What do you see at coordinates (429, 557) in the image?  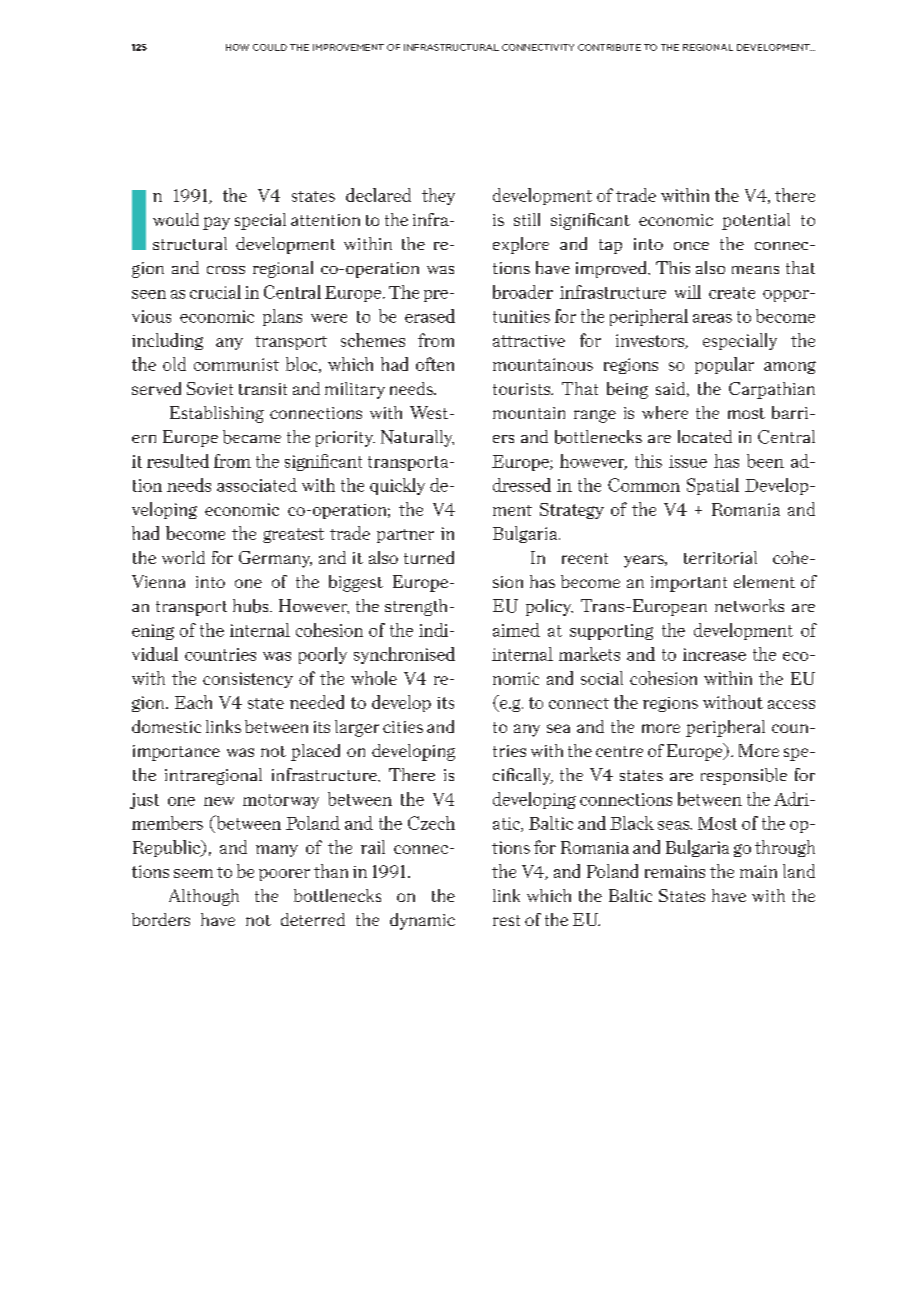 I see `turned` at bounding box center [429, 557].
